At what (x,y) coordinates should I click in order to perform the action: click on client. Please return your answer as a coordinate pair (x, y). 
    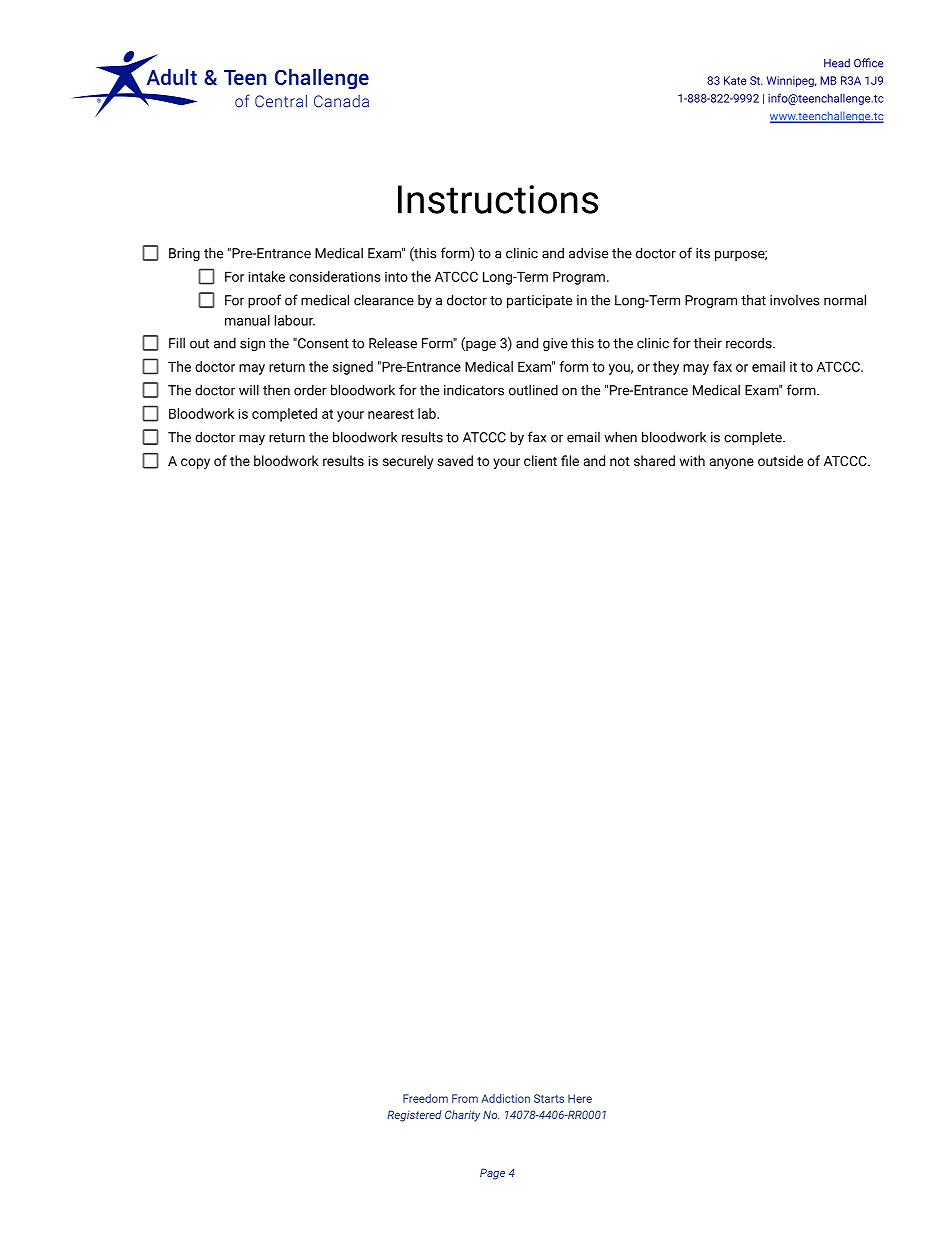
    Looking at the image, I should click on (540, 460).
